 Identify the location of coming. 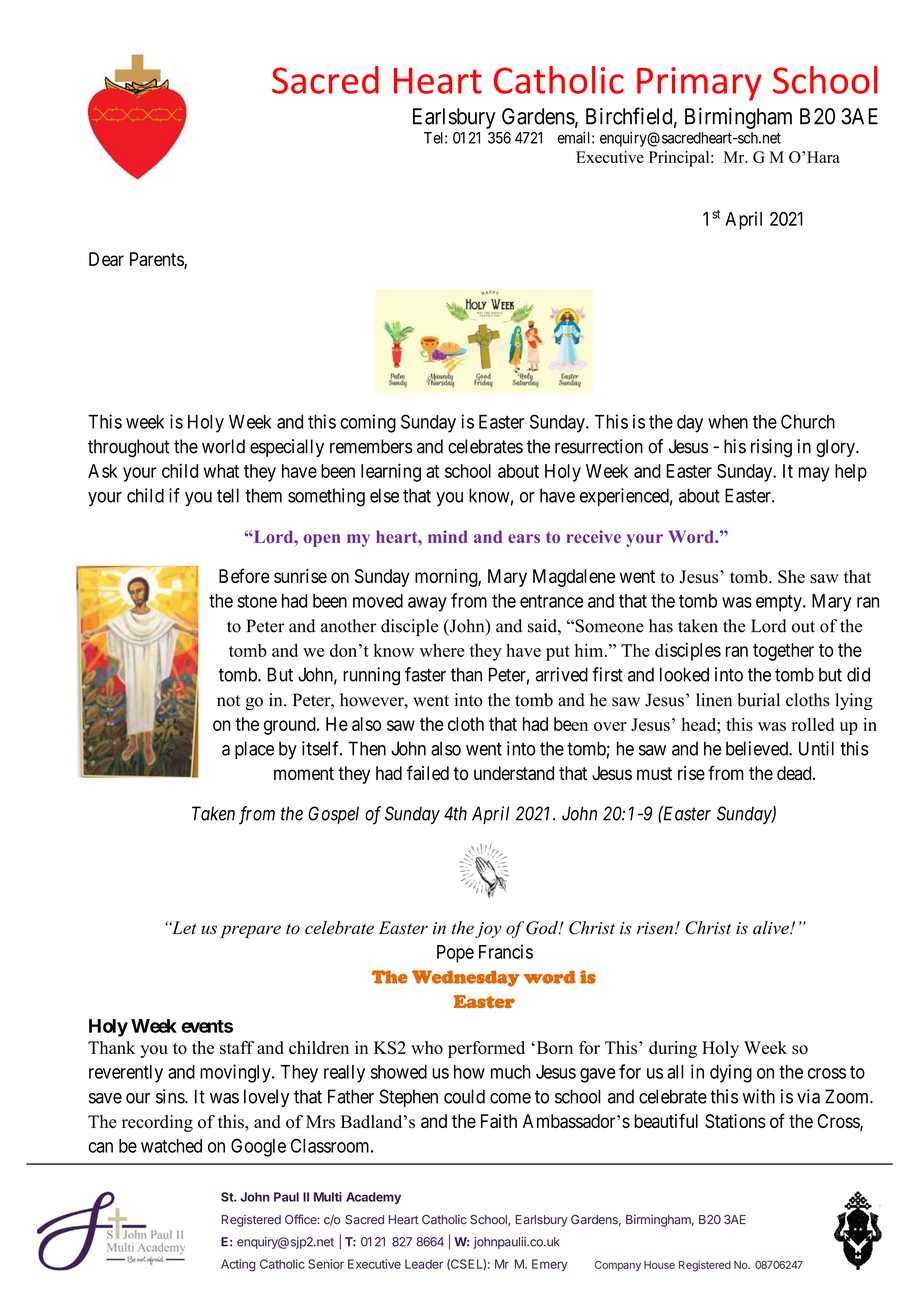
(368, 423).
